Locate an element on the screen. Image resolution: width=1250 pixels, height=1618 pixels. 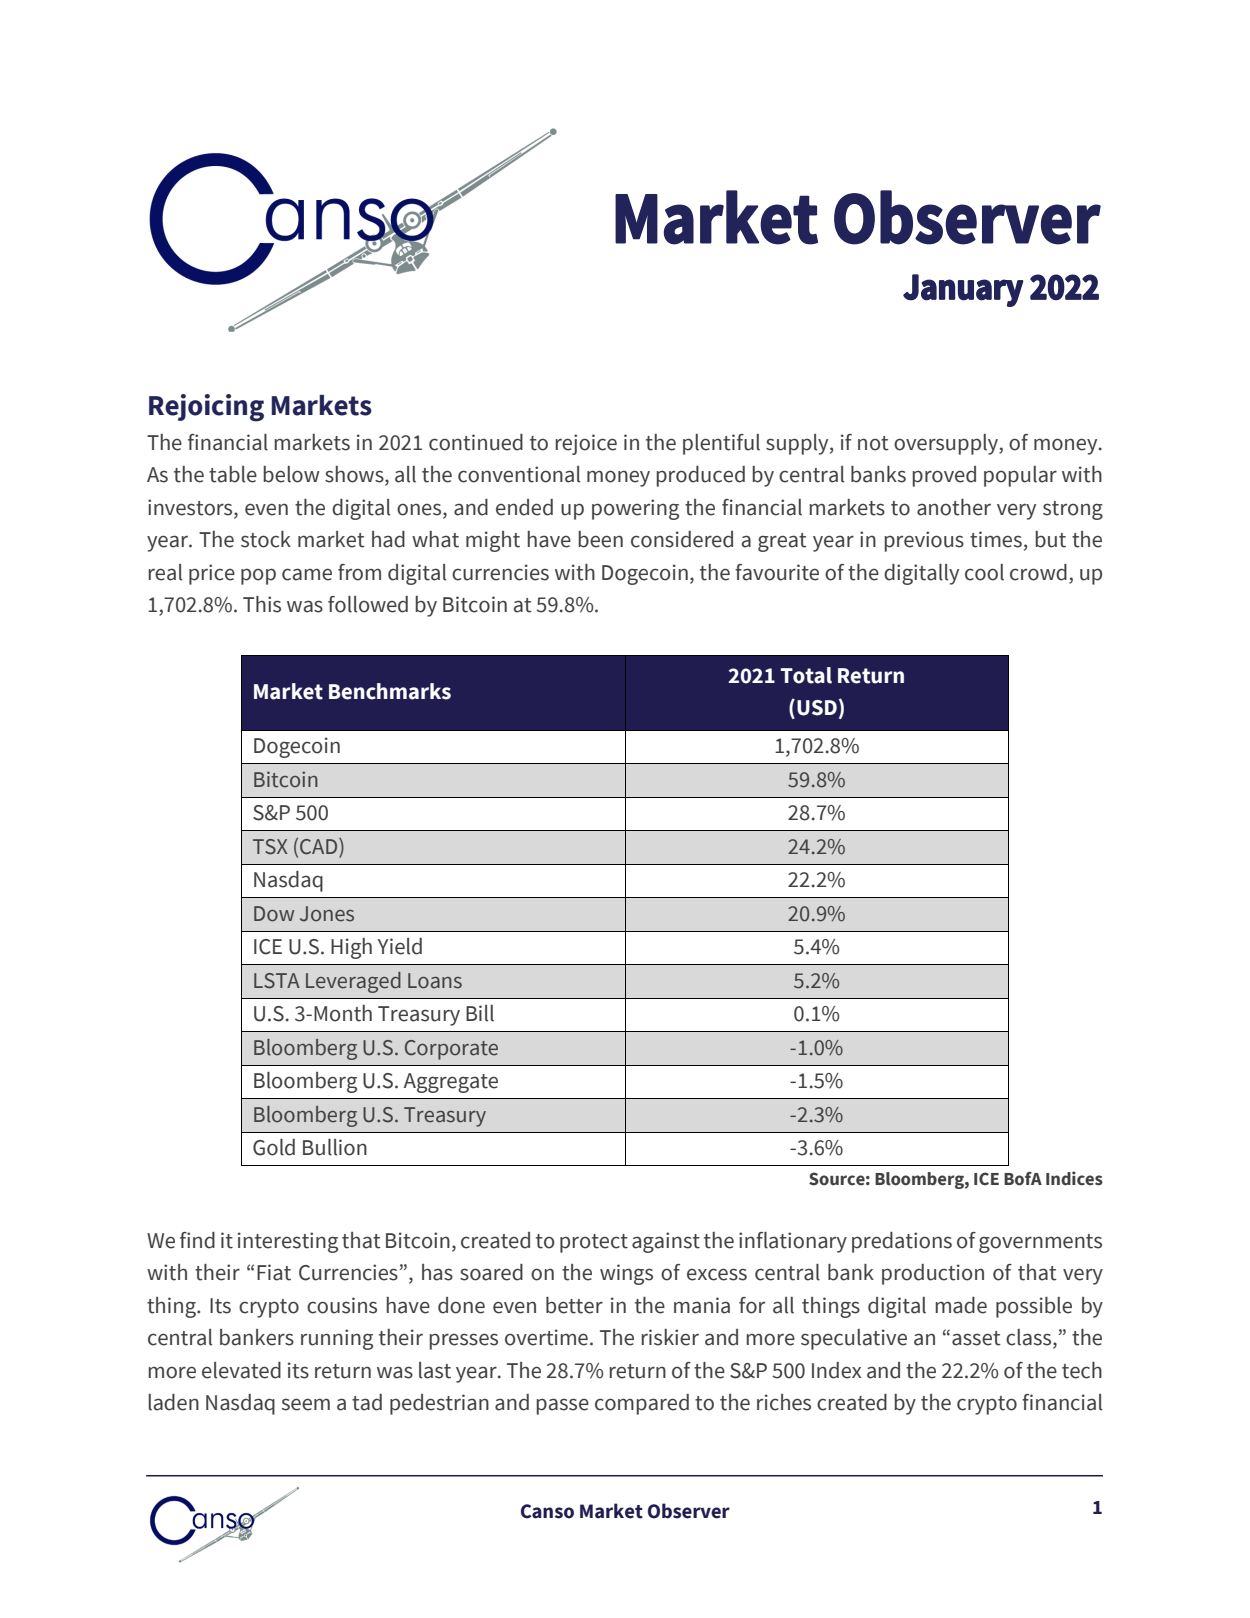
Gold is located at coordinates (274, 1147).
